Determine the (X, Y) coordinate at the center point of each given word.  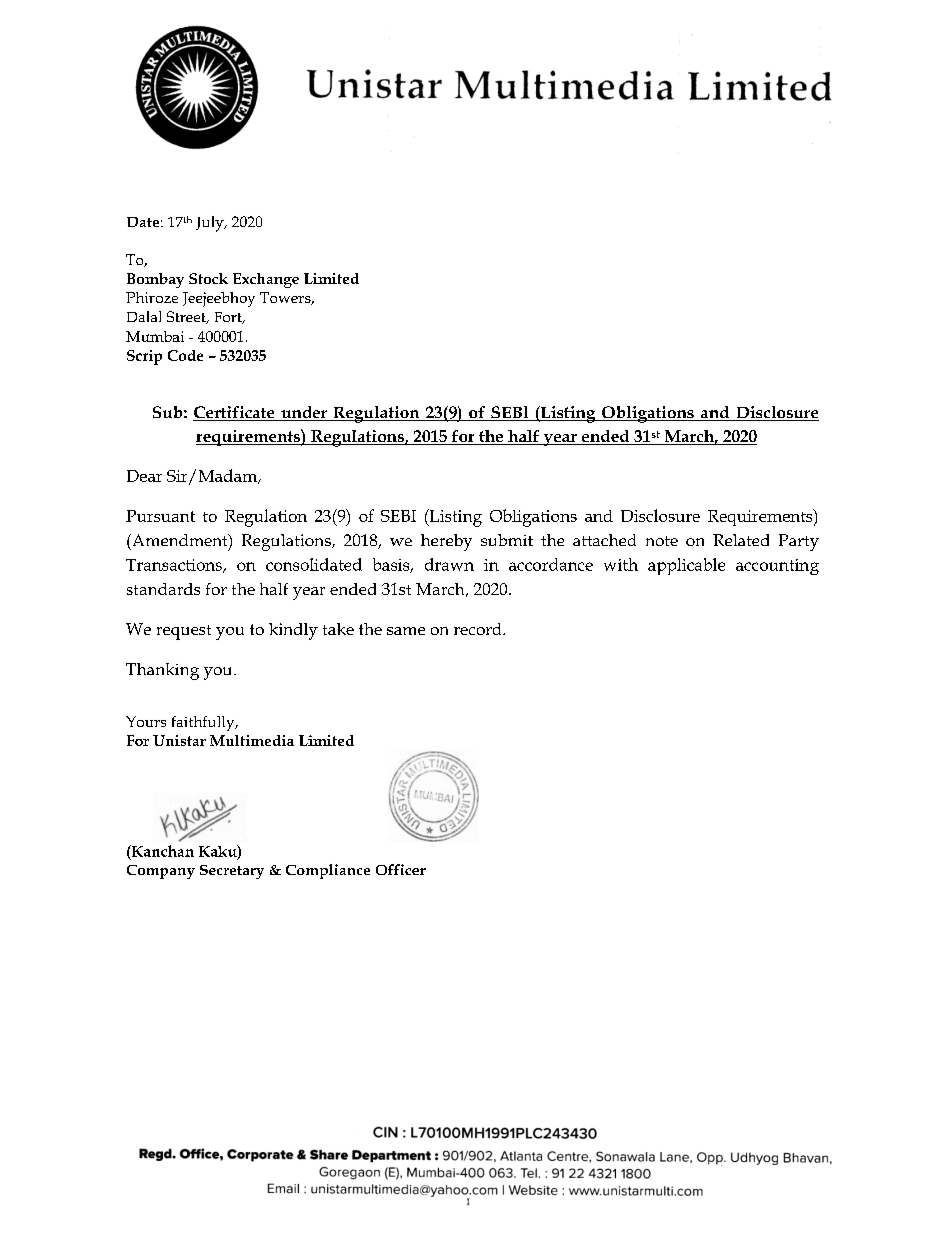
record (479, 629)
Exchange (266, 280)
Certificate (235, 413)
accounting (777, 567)
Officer (401, 869)
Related (741, 540)
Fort (229, 318)
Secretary (232, 872)
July (211, 224)
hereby (446, 542)
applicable (686, 566)
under (304, 413)
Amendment (180, 541)
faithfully (204, 723)
